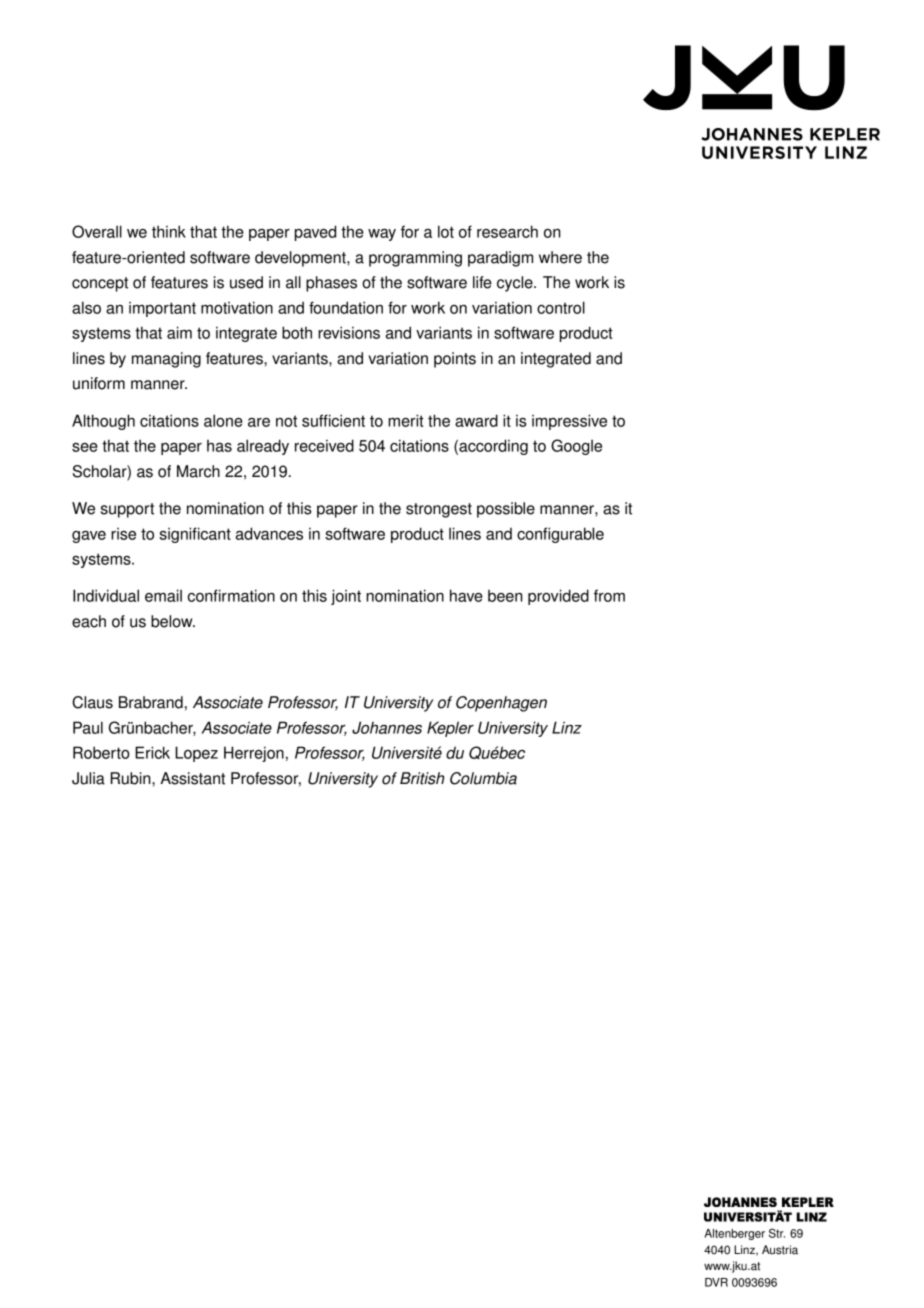 This screenshot has height=1308, width=924. I want to click on Copenhagen, so click(501, 704).
